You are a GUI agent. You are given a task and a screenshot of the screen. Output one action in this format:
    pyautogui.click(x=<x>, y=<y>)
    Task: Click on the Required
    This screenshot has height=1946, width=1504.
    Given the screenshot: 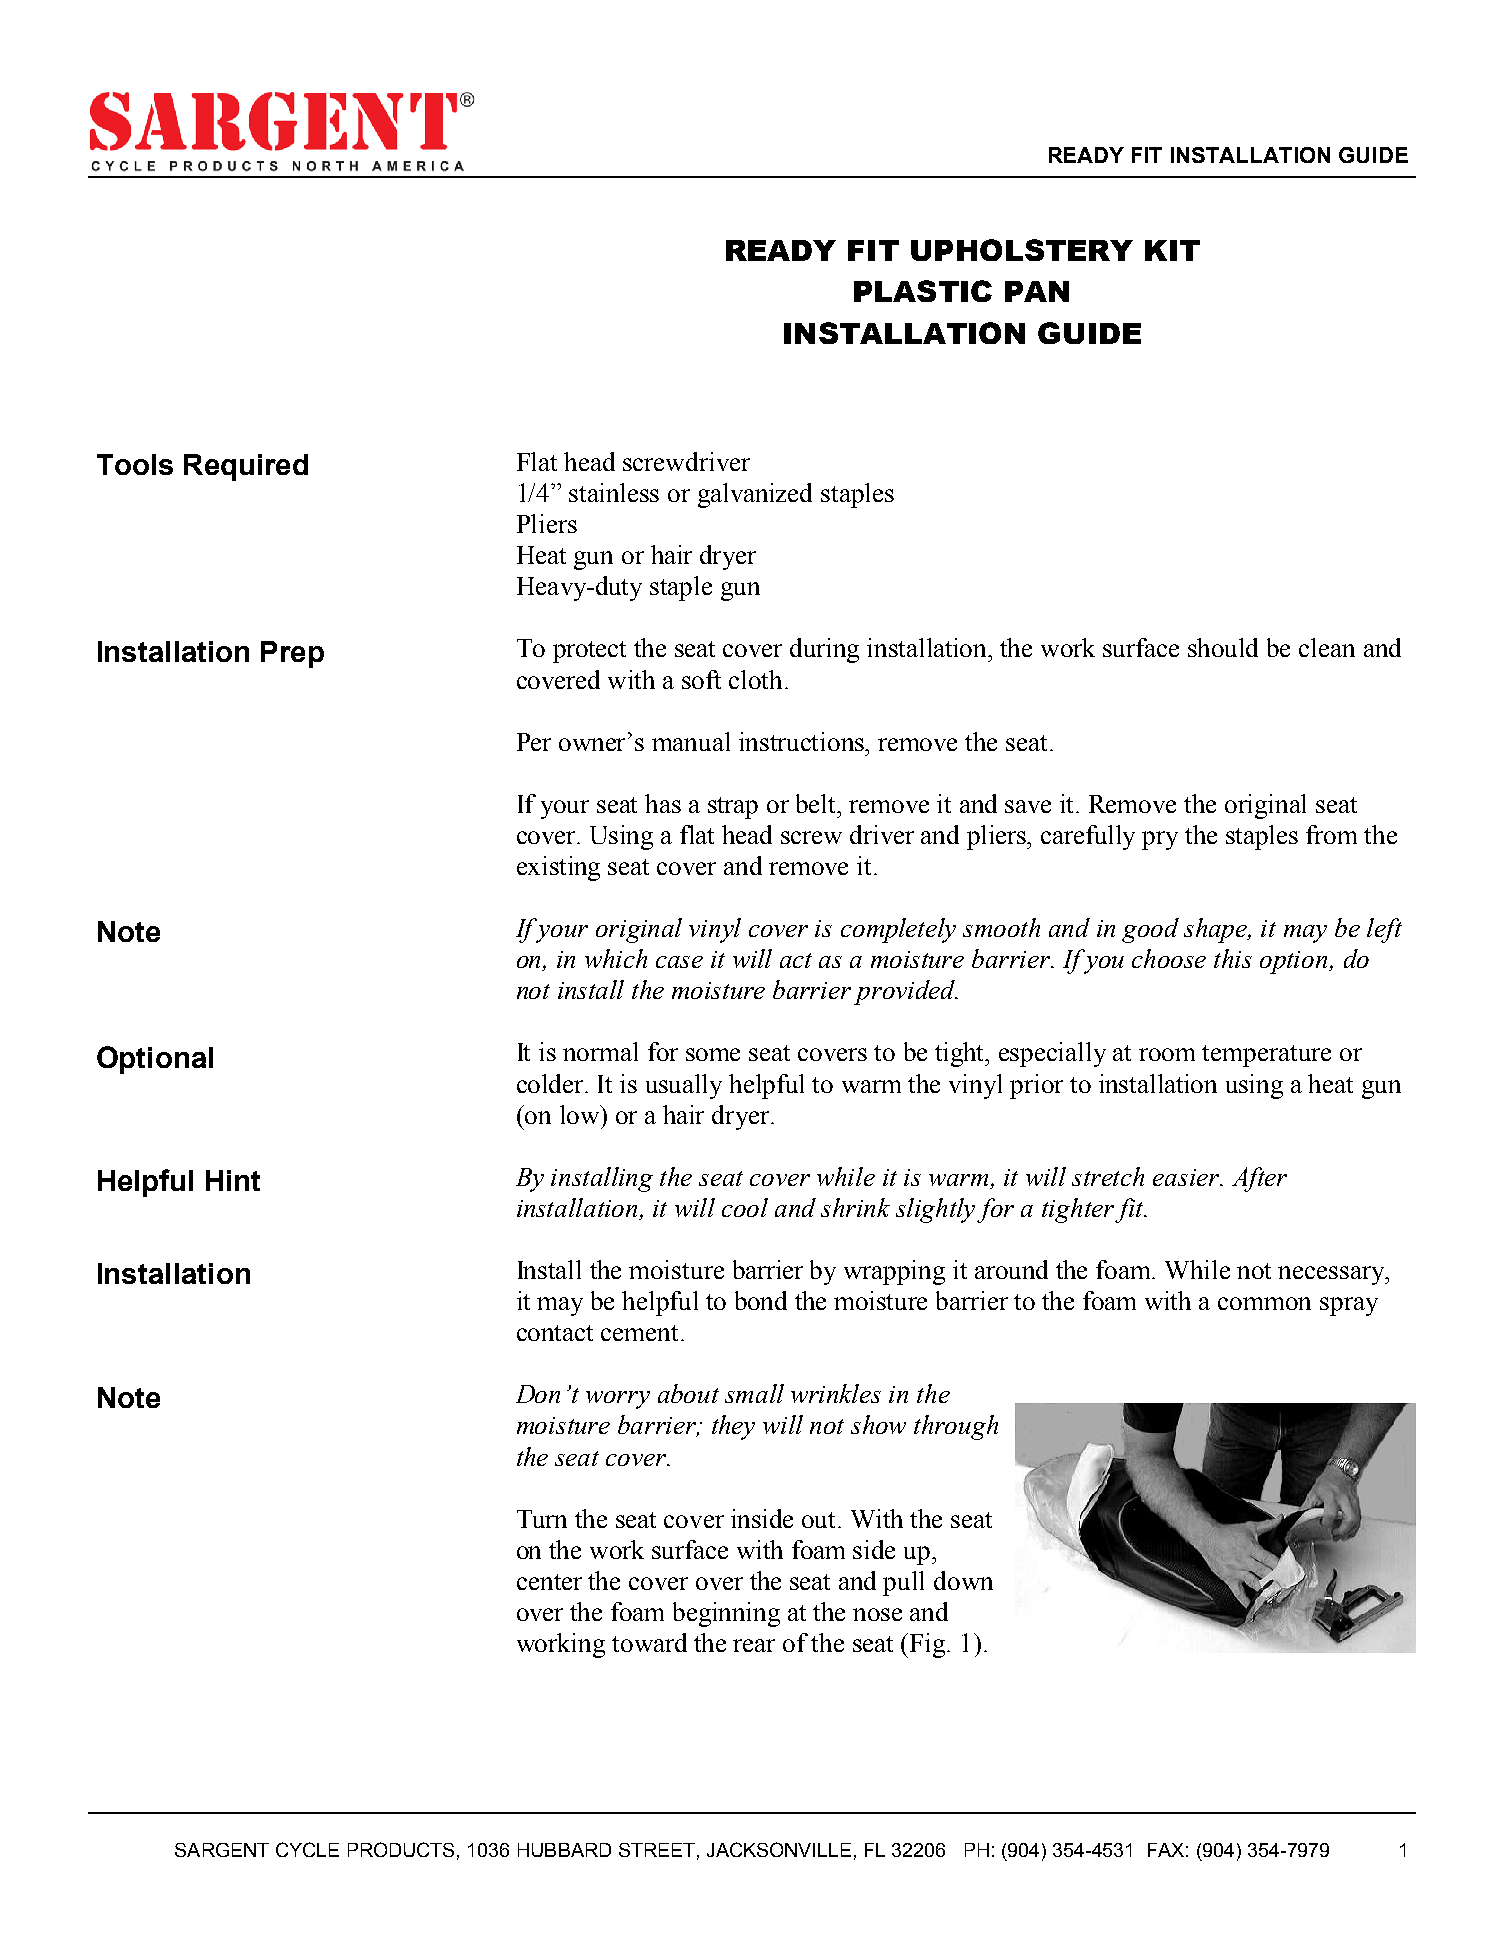 What is the action you would take?
    pyautogui.click(x=246, y=467)
